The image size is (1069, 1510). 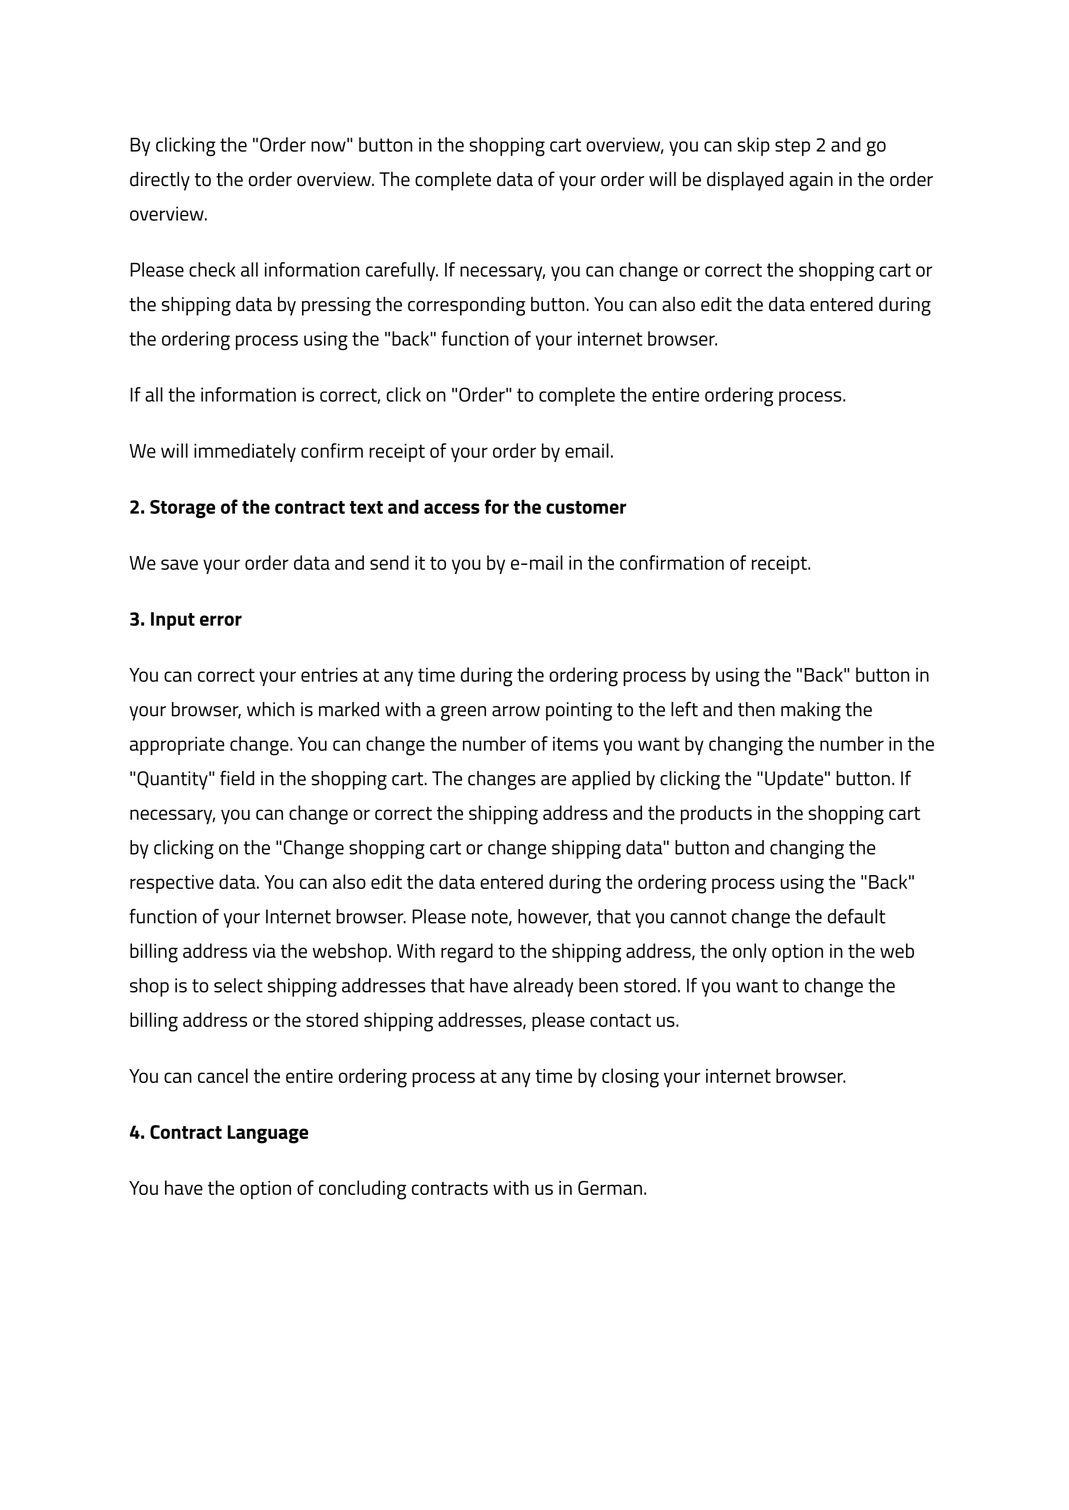 What do you see at coordinates (267, 1134) in the screenshot?
I see `Language` at bounding box center [267, 1134].
